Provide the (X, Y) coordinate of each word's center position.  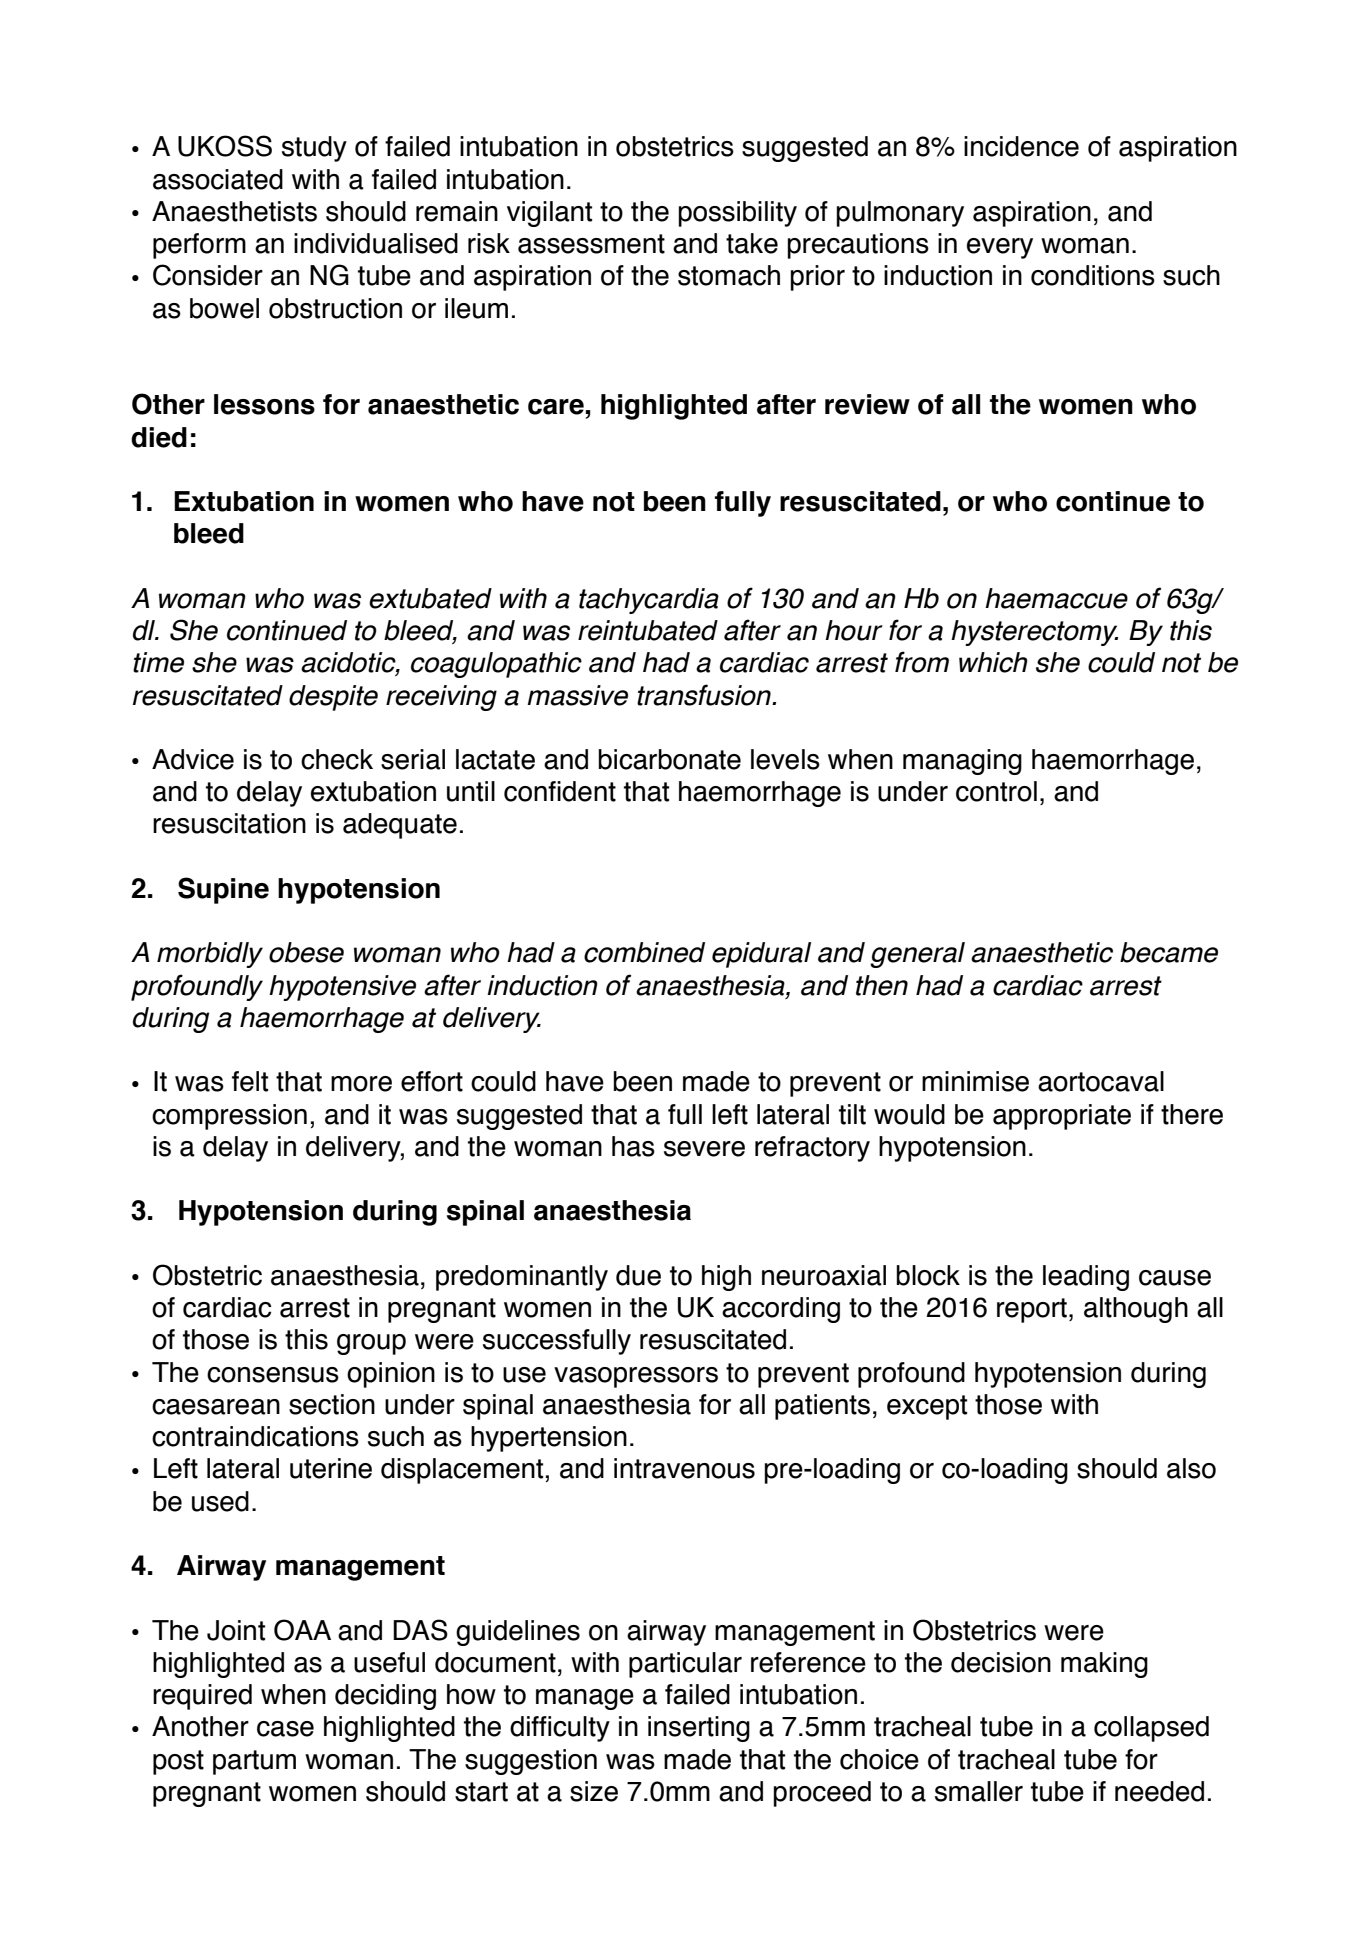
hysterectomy (1034, 633)
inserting (699, 1729)
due (638, 1275)
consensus (273, 1375)
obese (306, 952)
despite (333, 698)
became (1169, 952)
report (1032, 1310)
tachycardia (649, 601)
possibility (737, 214)
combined (644, 952)
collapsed (1151, 1729)
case (285, 1729)
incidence (1021, 146)
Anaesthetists (234, 211)
